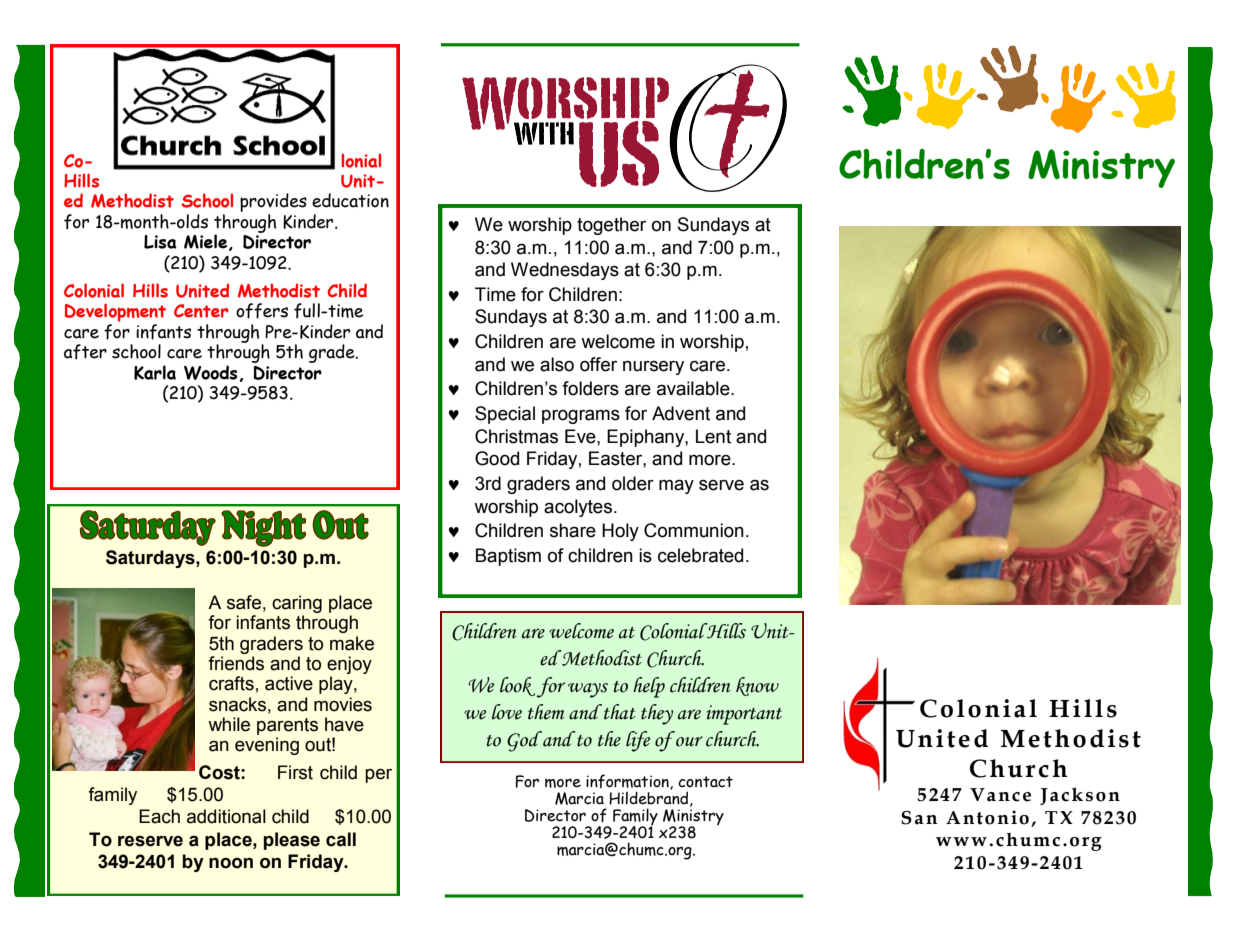  Describe the element at coordinates (987, 817) in the screenshot. I see `Antonio` at that location.
